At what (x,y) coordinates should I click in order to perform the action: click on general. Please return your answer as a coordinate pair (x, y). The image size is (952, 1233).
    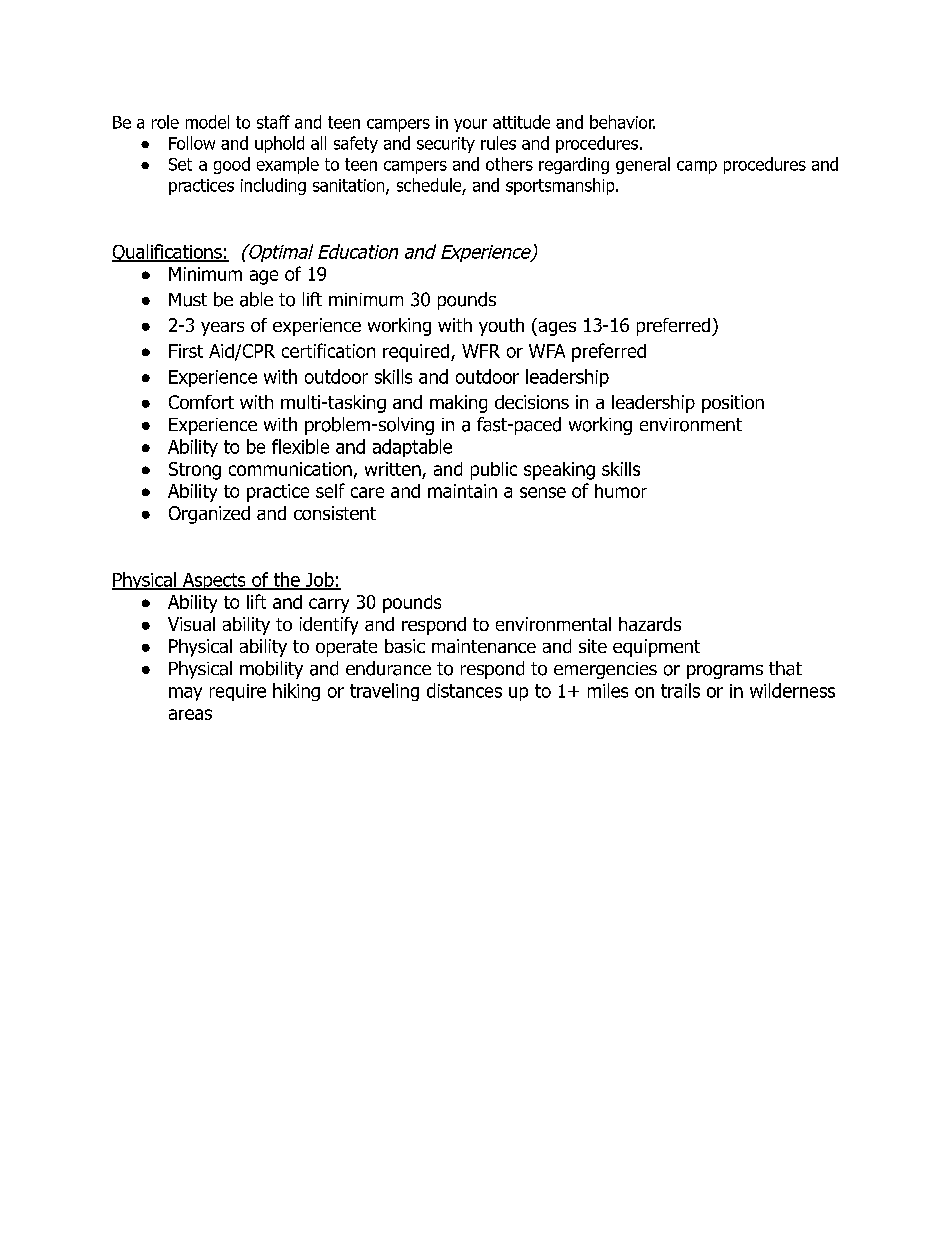
    Looking at the image, I should click on (643, 165).
